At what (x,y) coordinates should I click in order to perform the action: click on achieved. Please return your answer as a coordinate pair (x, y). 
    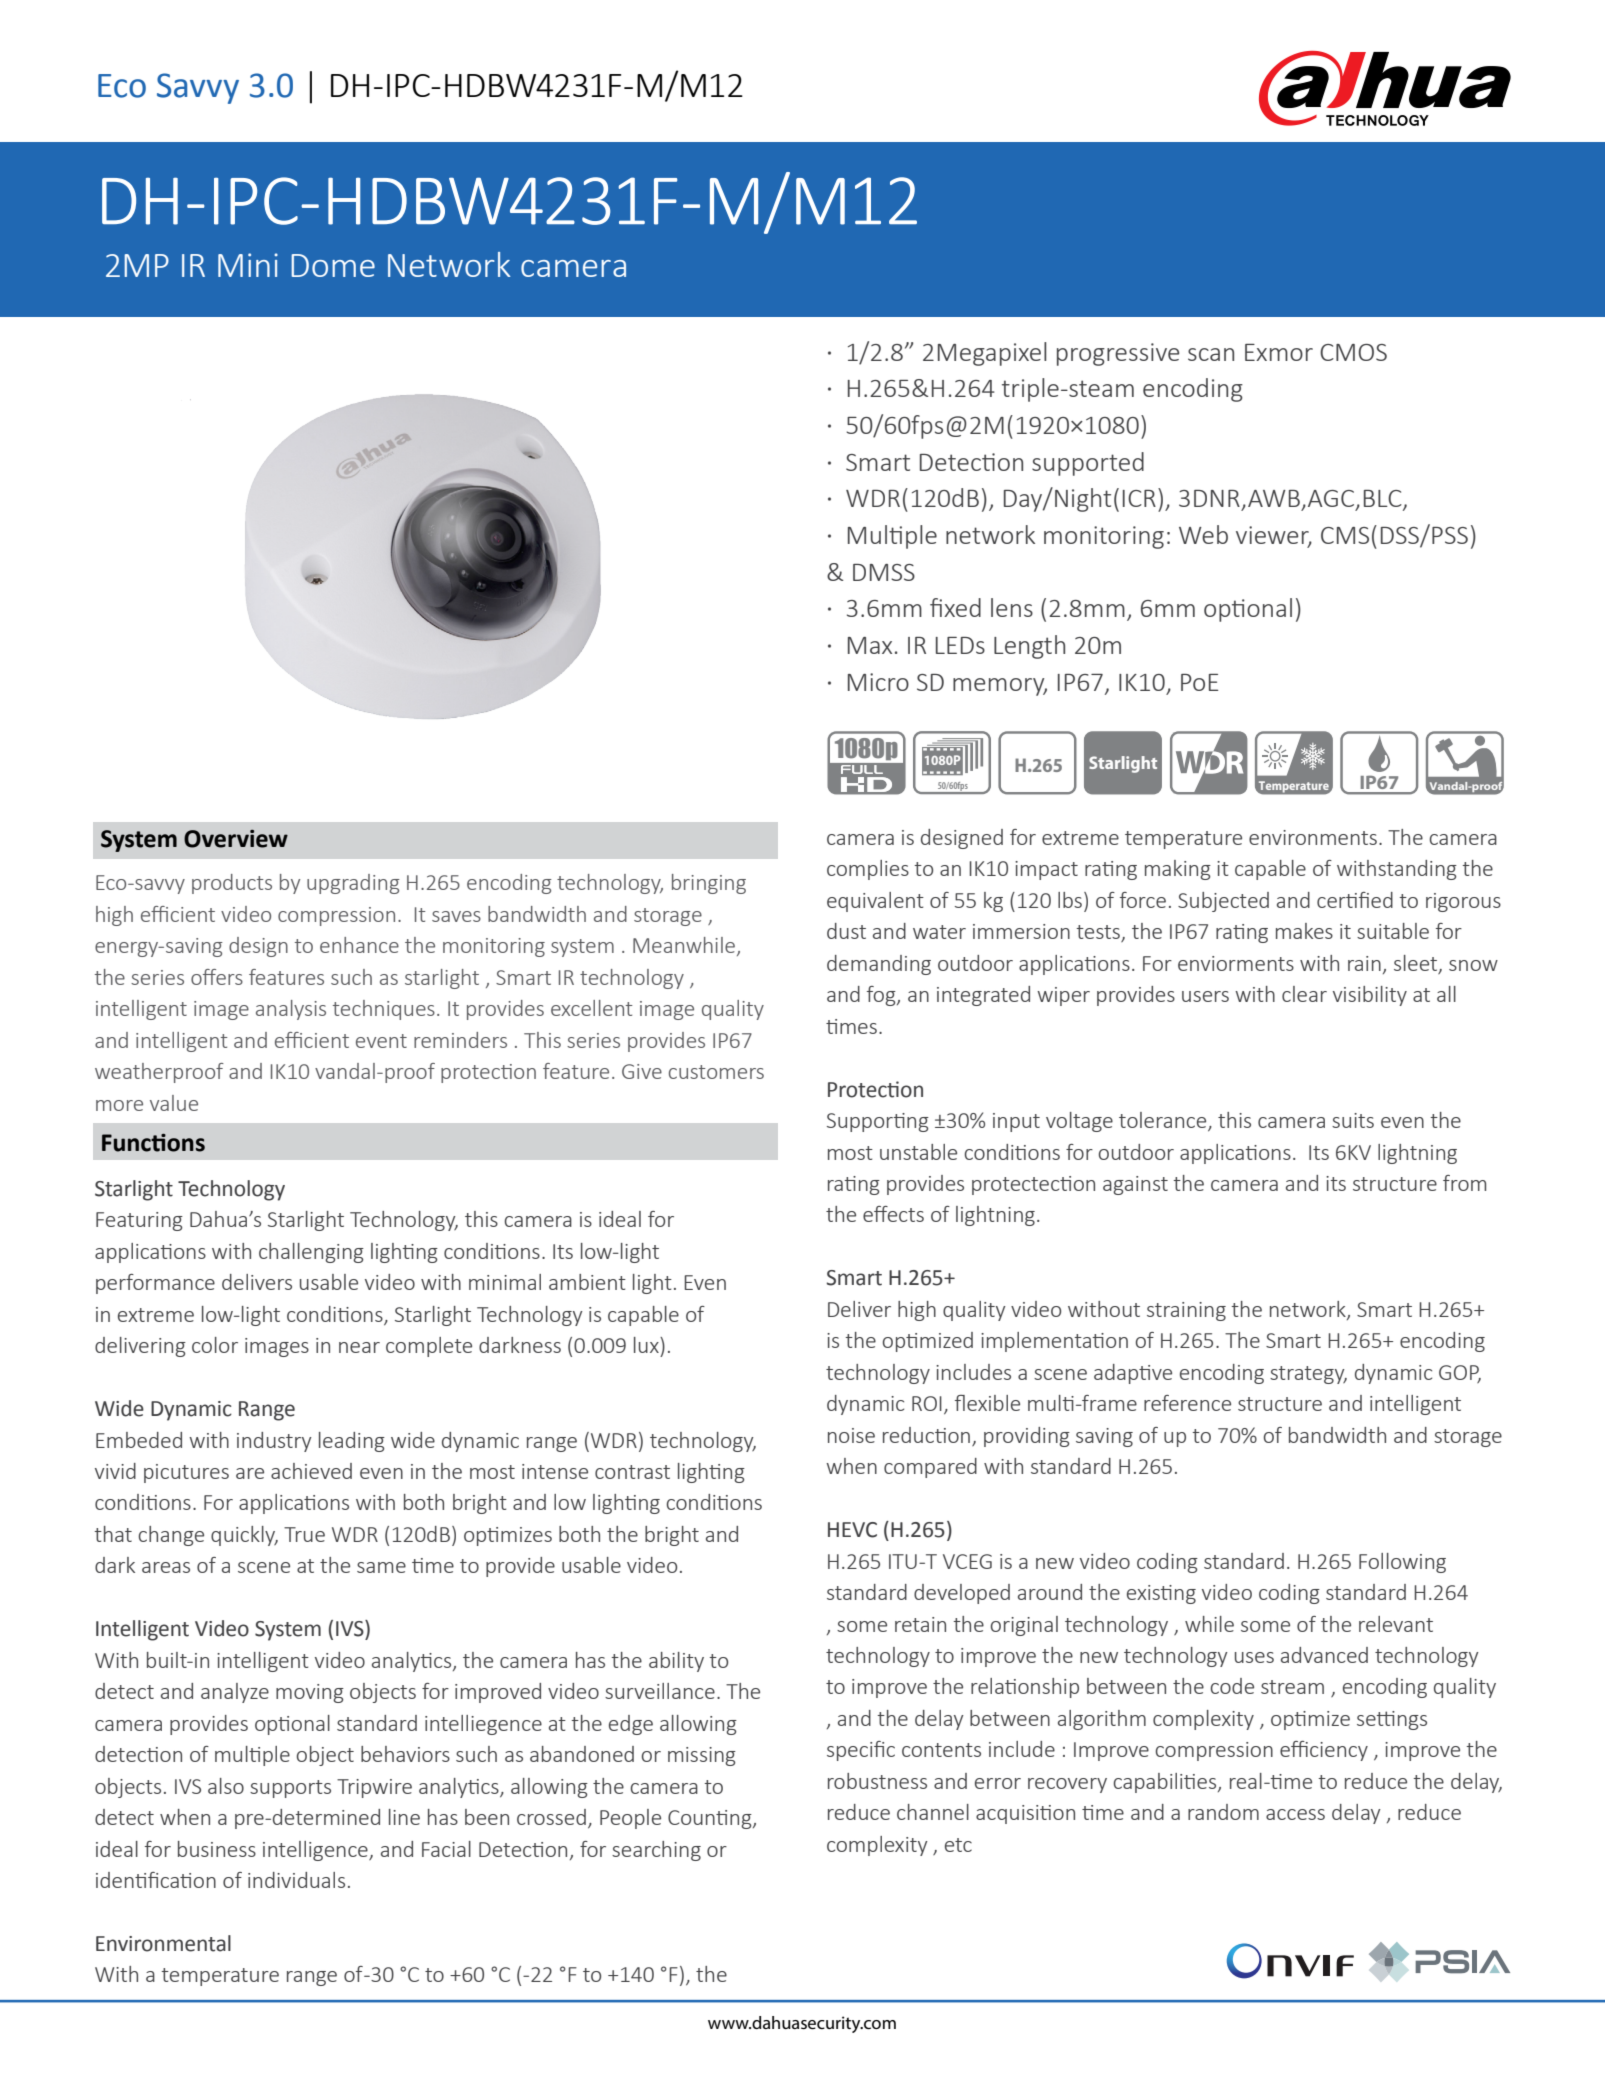
    Looking at the image, I should click on (311, 1471).
